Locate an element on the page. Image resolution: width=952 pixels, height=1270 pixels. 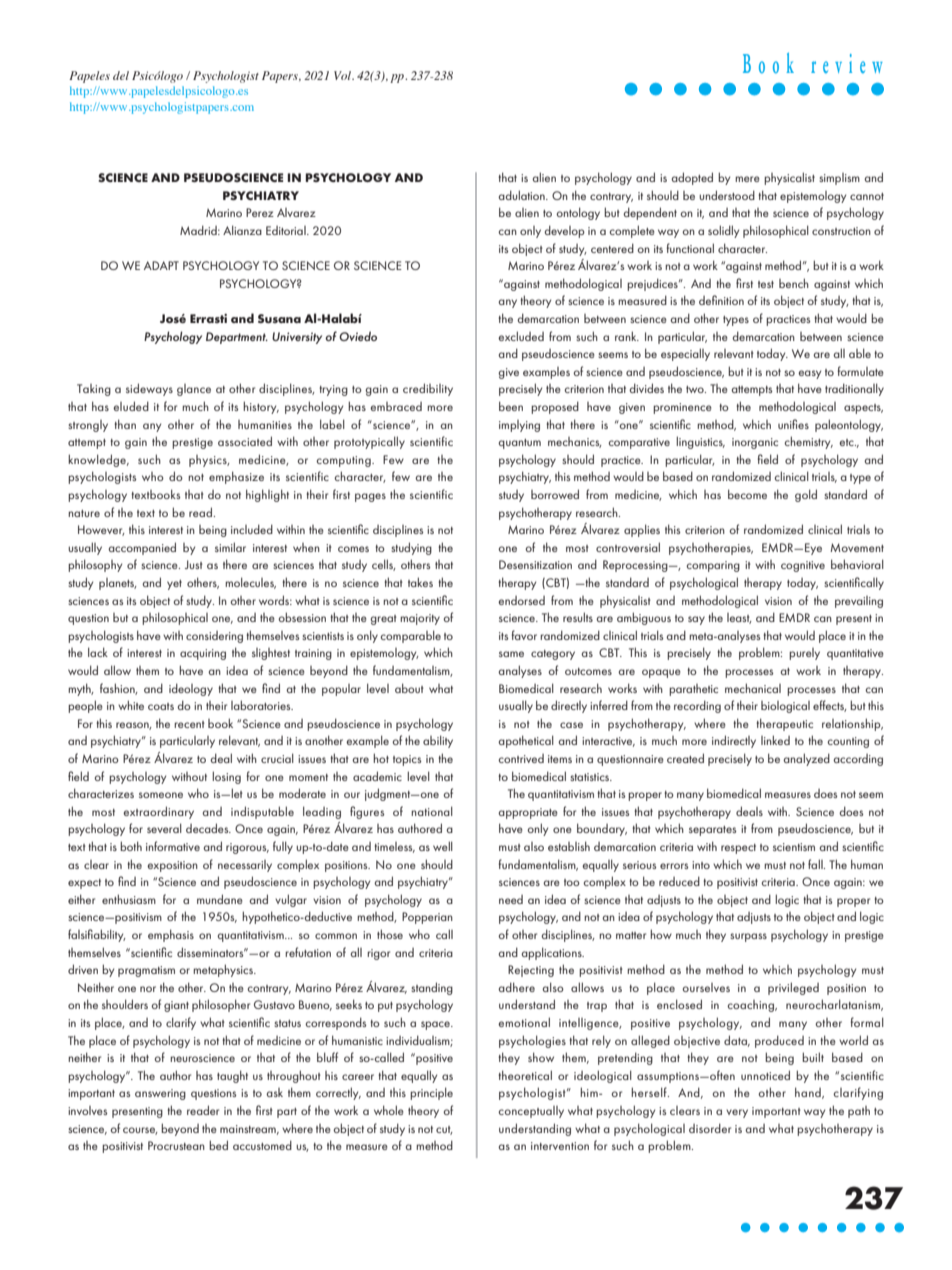
review is located at coordinates (847, 63).
